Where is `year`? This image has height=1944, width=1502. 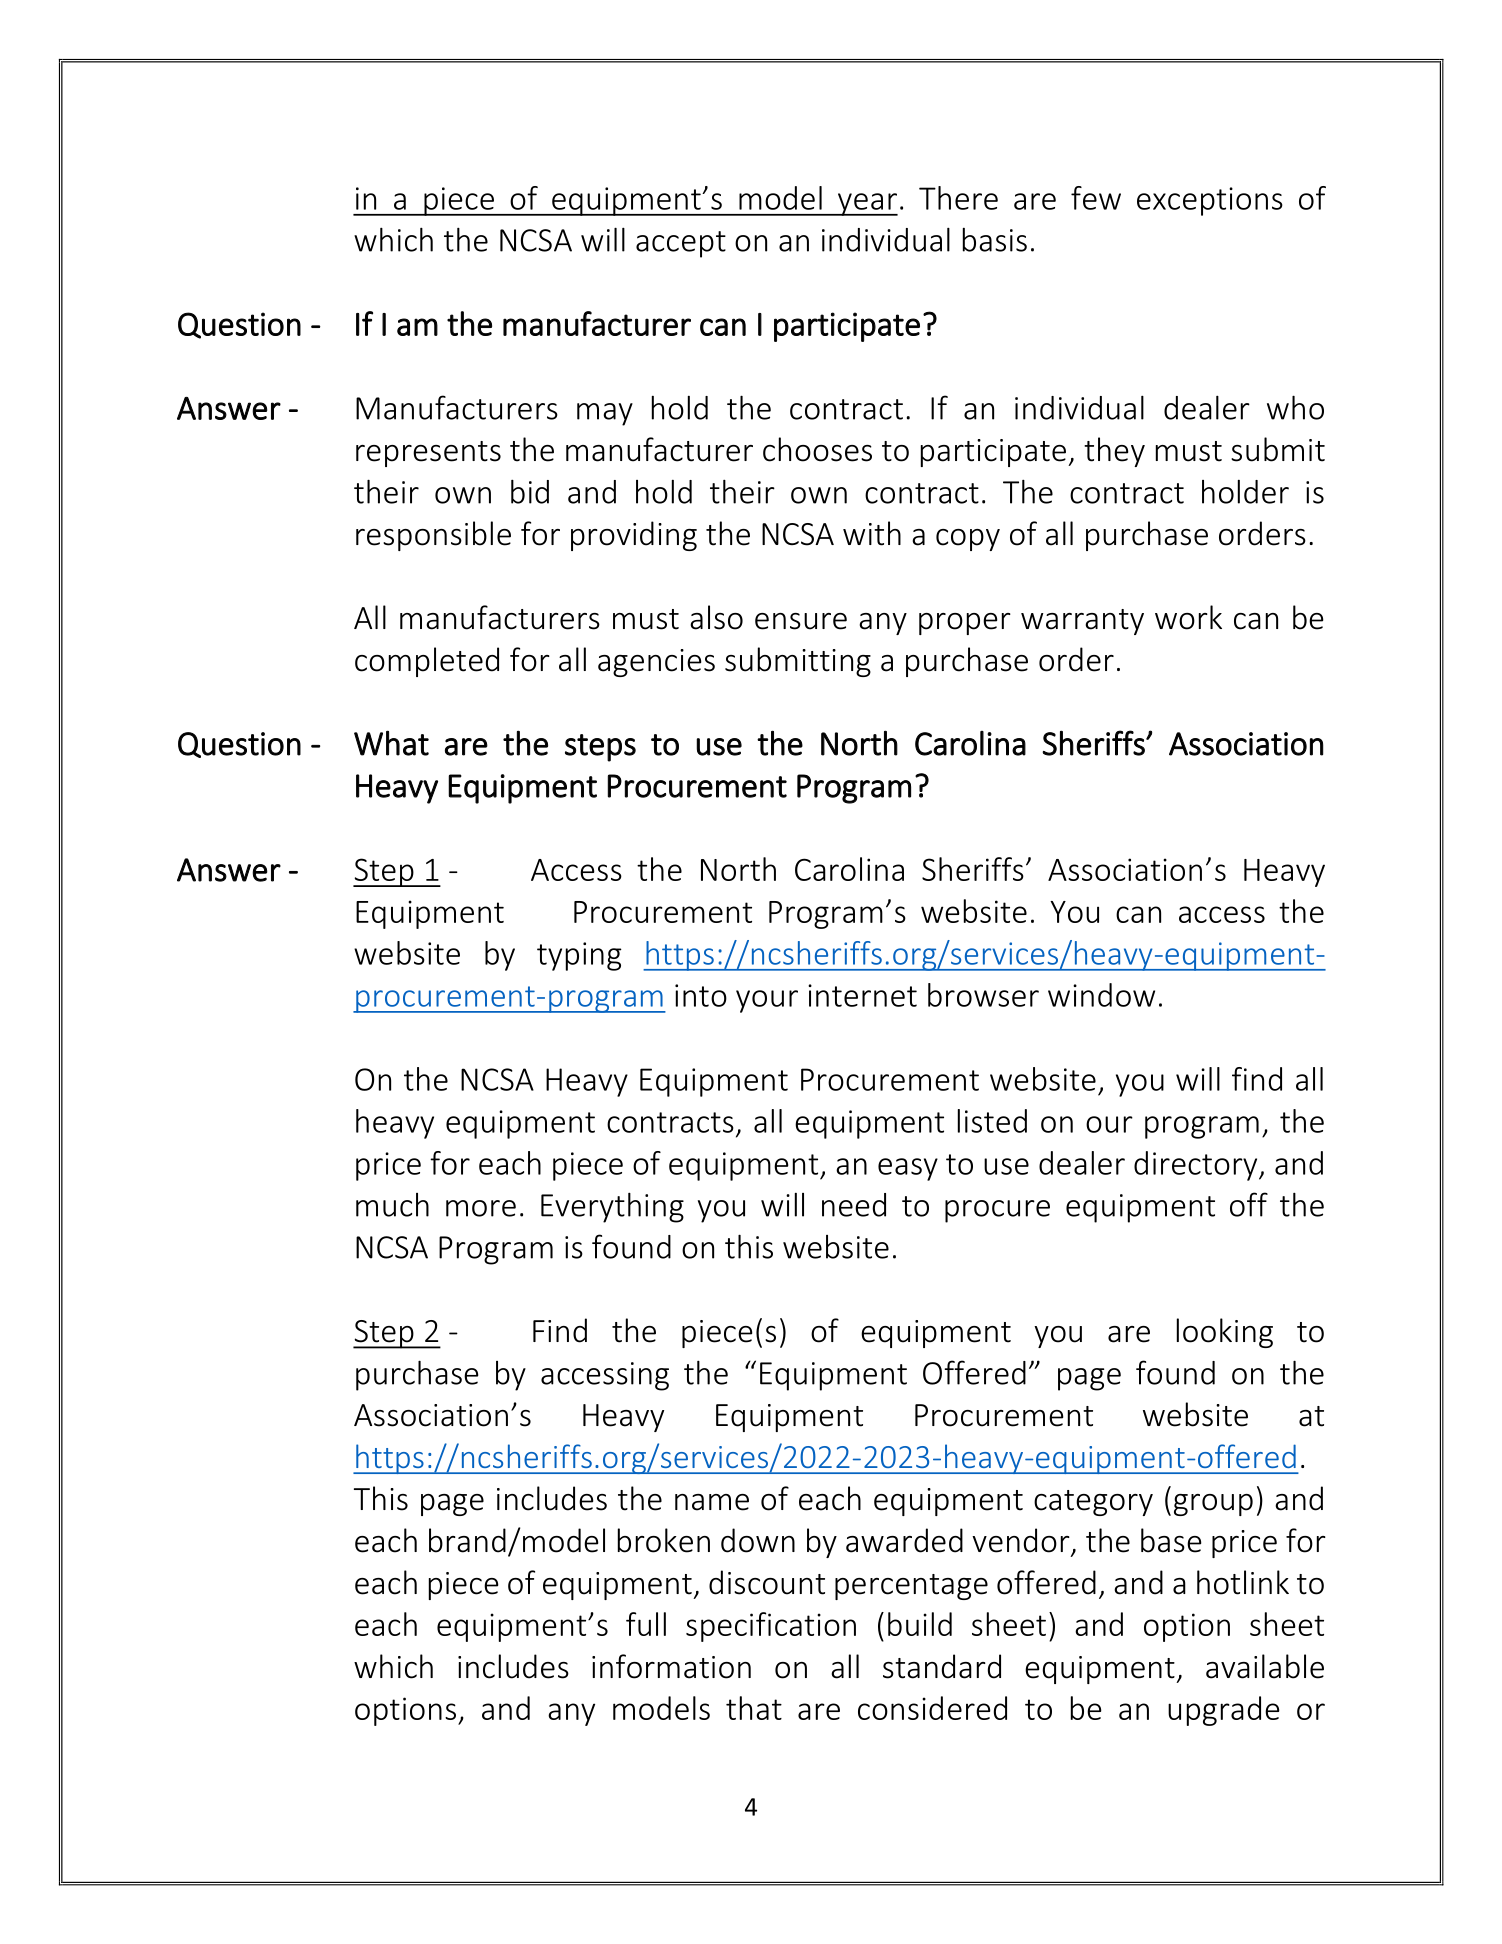 year is located at coordinates (866, 204).
